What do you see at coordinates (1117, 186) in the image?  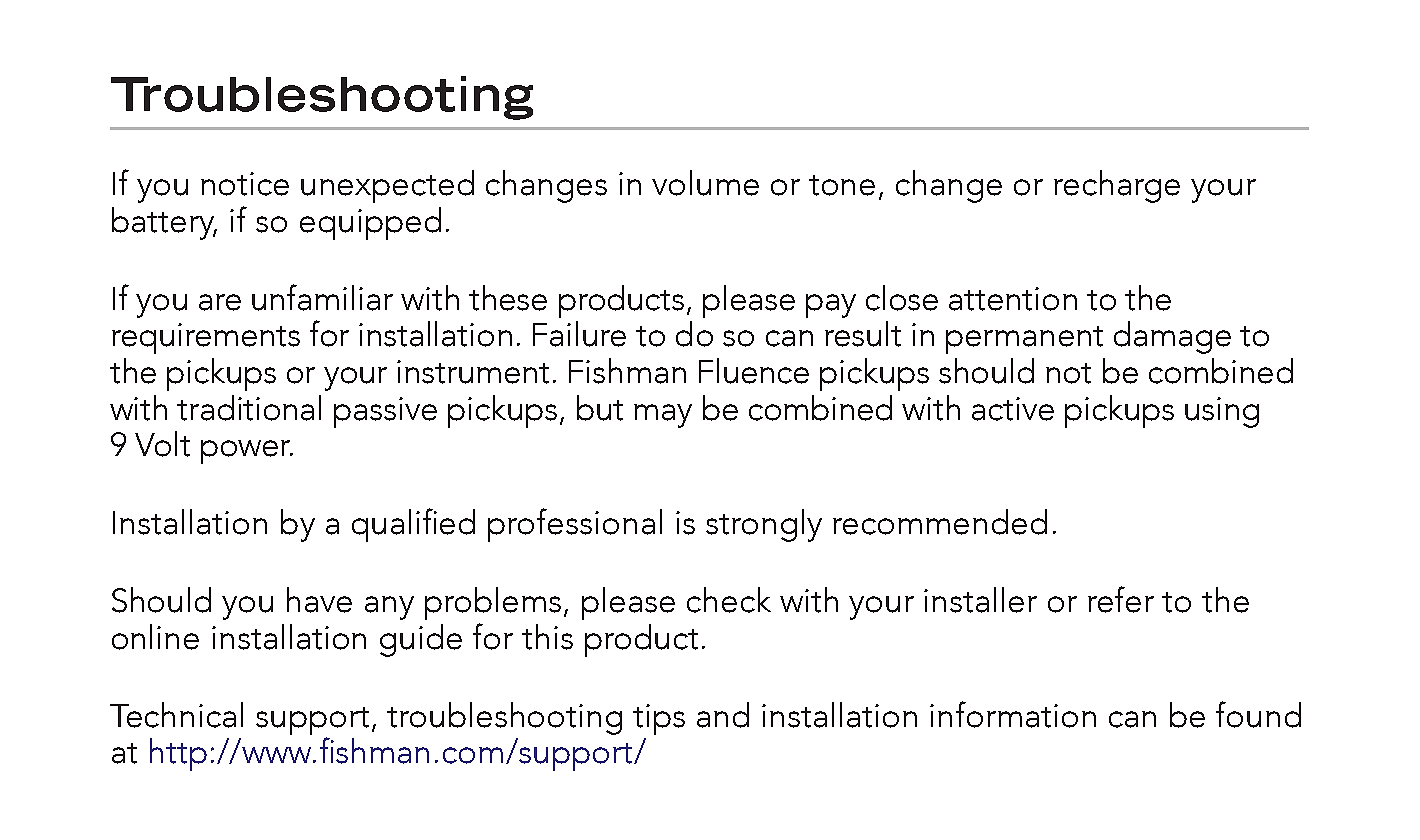 I see `recharge` at bounding box center [1117, 186].
